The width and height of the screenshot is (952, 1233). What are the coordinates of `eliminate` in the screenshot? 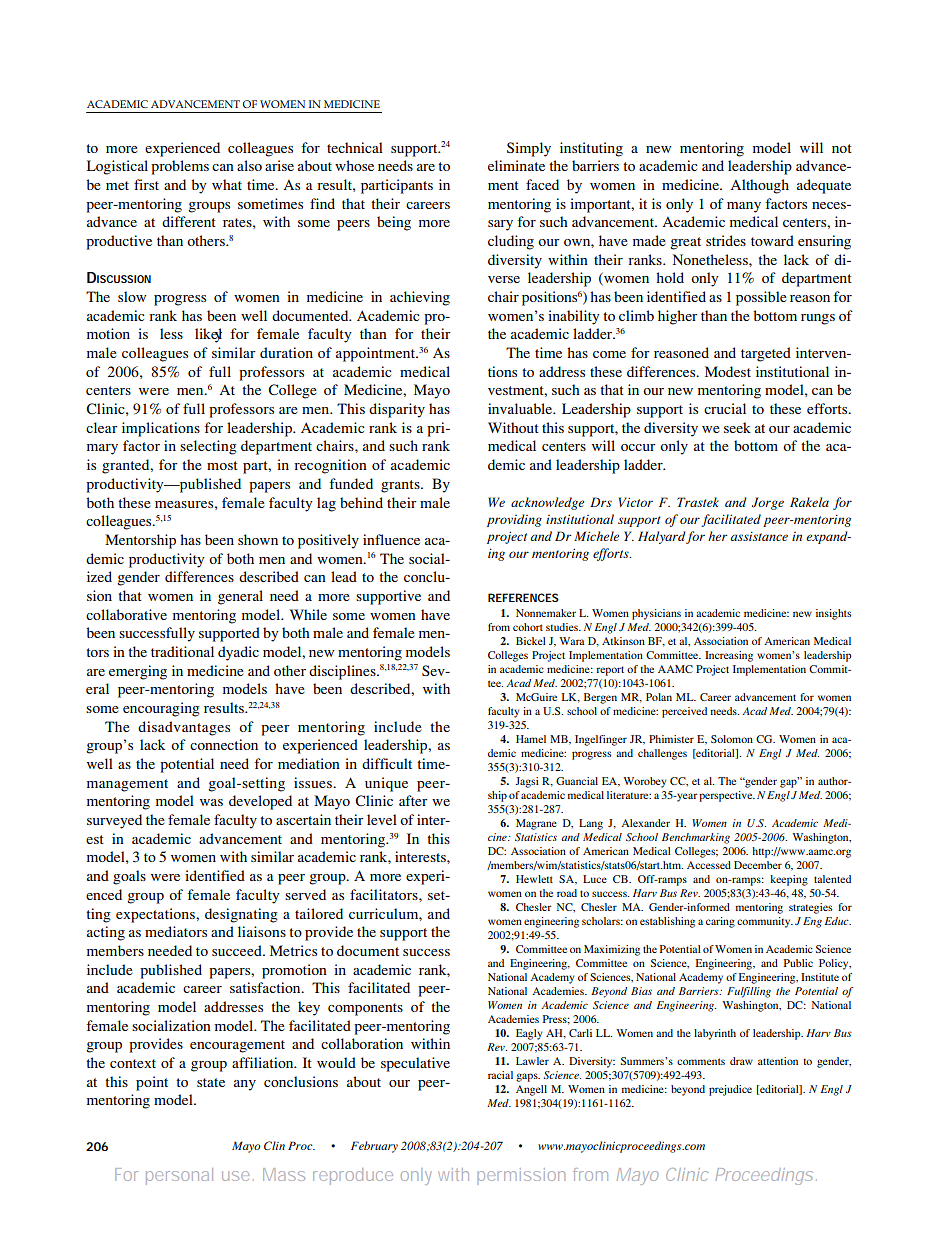 It's located at (516, 165).
